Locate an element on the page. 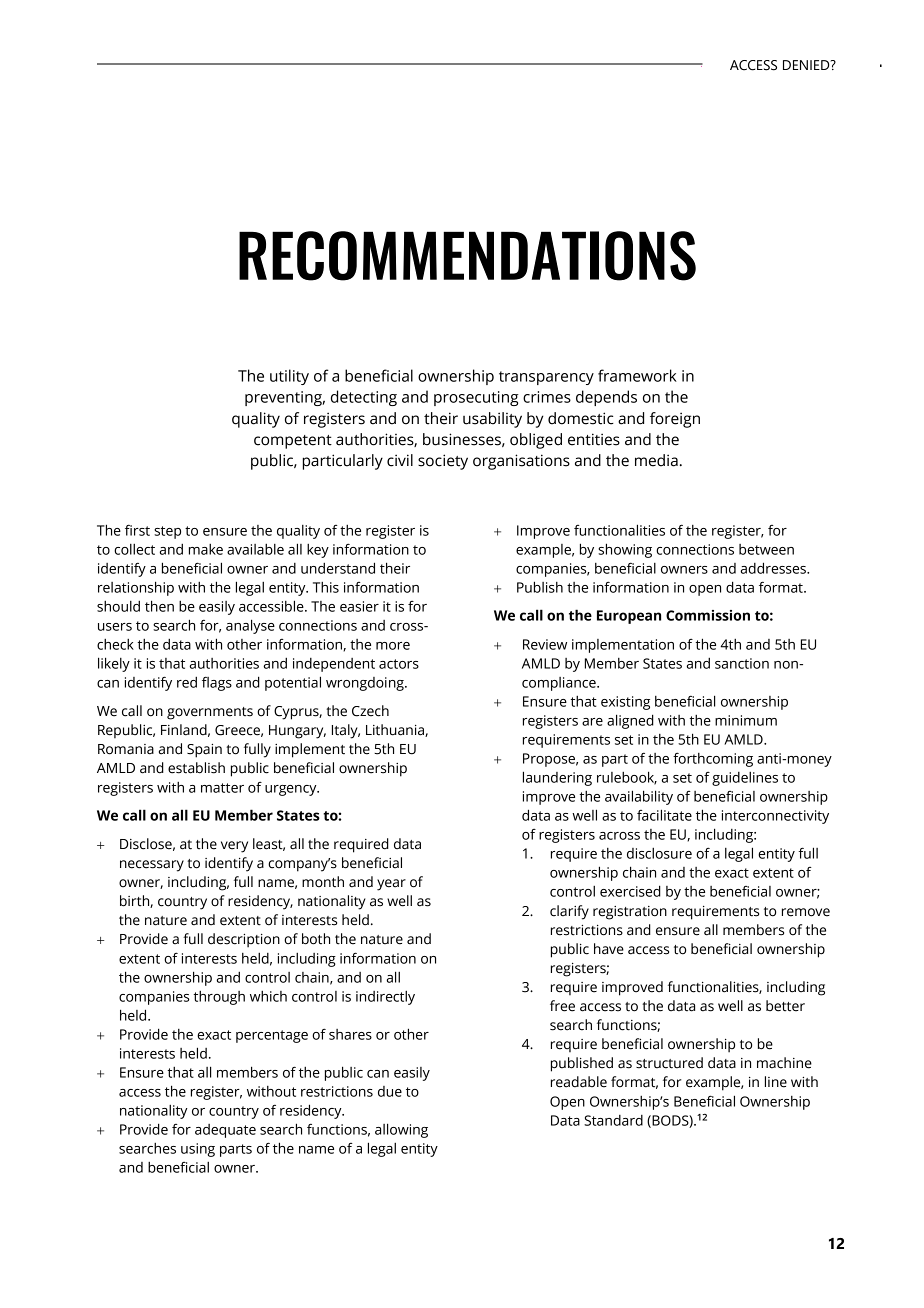 Image resolution: width=924 pixels, height=1308 pixels. disclosure is located at coordinates (659, 853).
